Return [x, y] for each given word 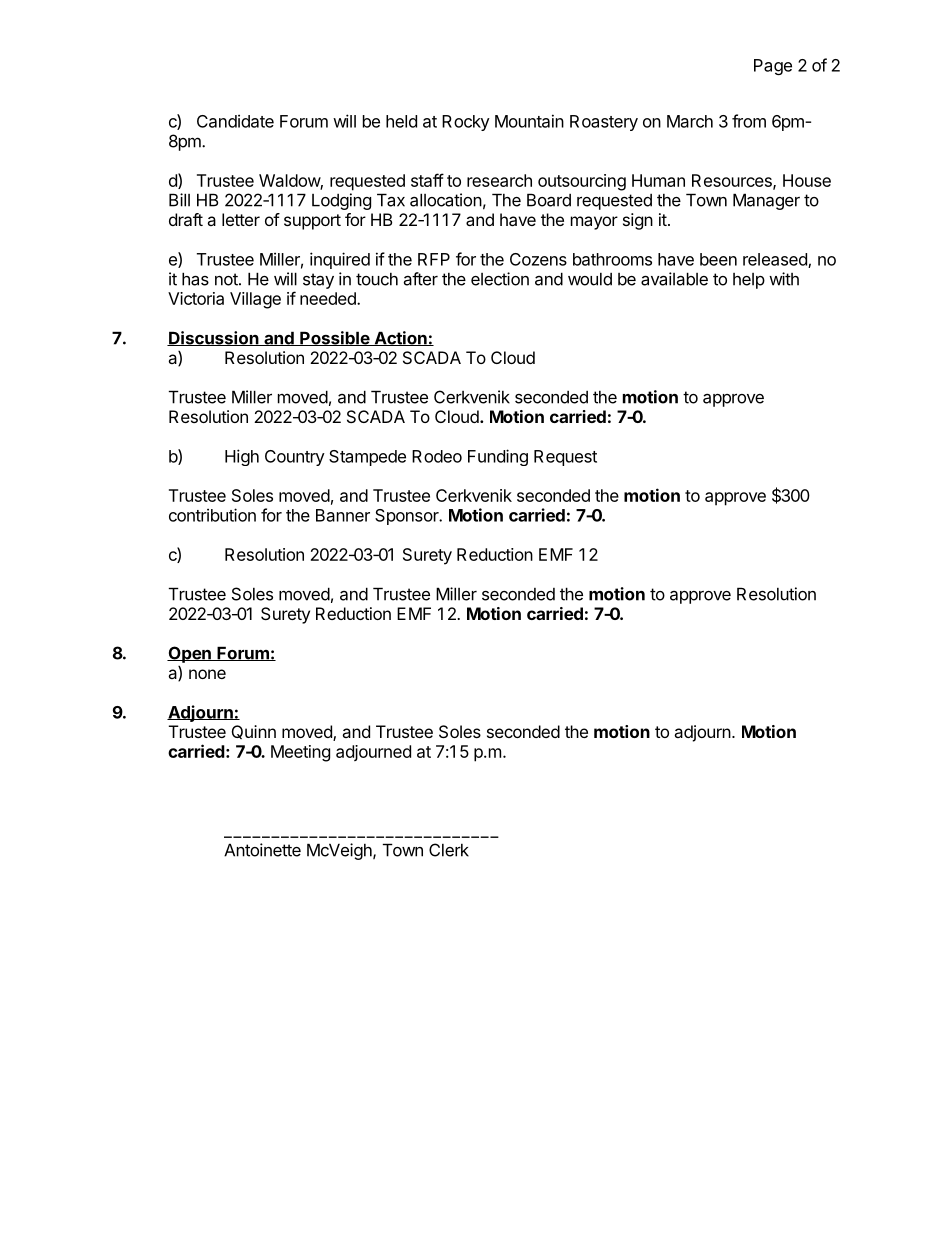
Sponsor [408, 517]
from [749, 121]
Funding [498, 457]
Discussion [214, 338]
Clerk [449, 850]
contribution [212, 515]
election [500, 279]
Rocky [466, 123]
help [749, 281]
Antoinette [262, 850]
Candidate [235, 121]
